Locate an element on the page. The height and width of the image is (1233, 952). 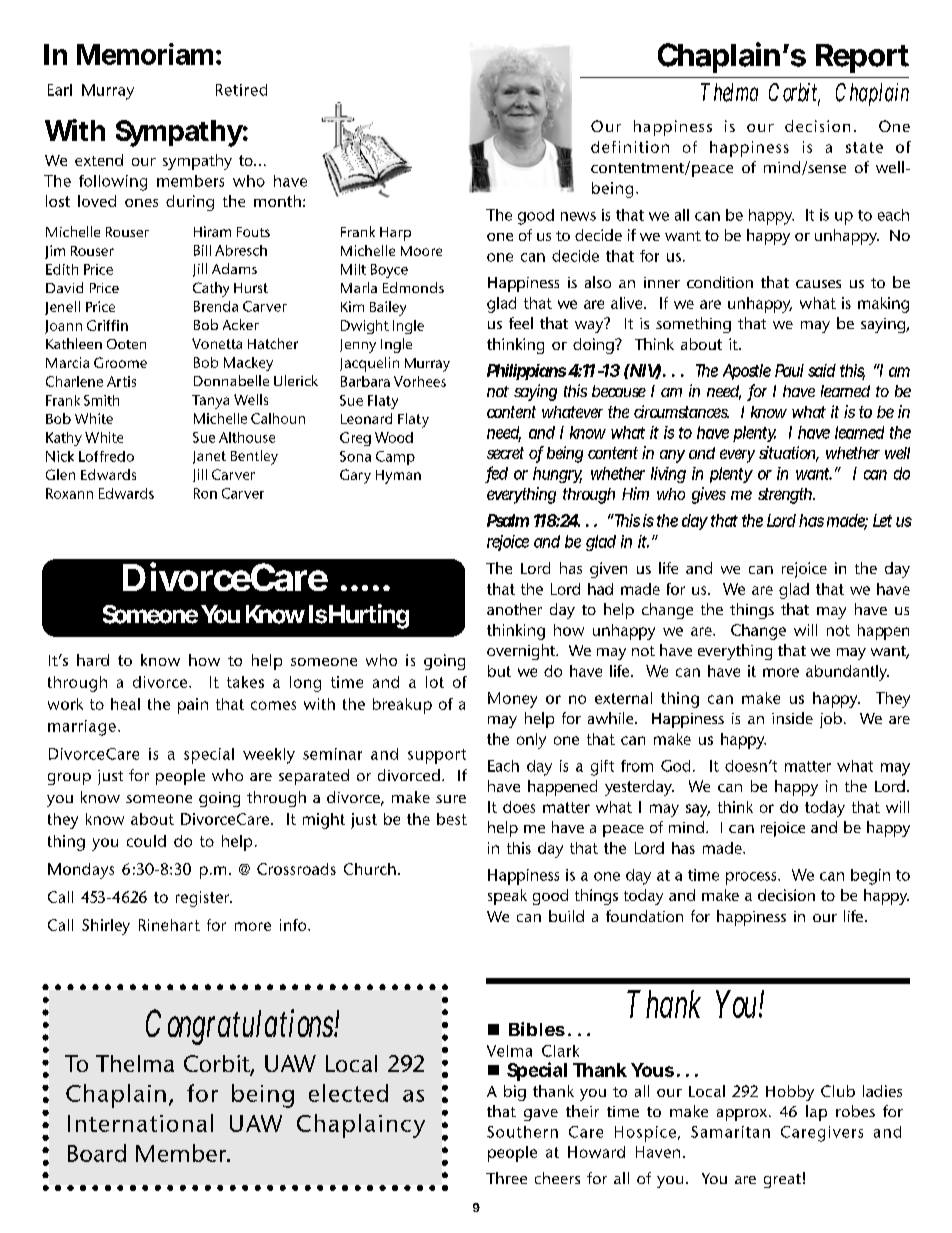
another is located at coordinates (514, 609).
